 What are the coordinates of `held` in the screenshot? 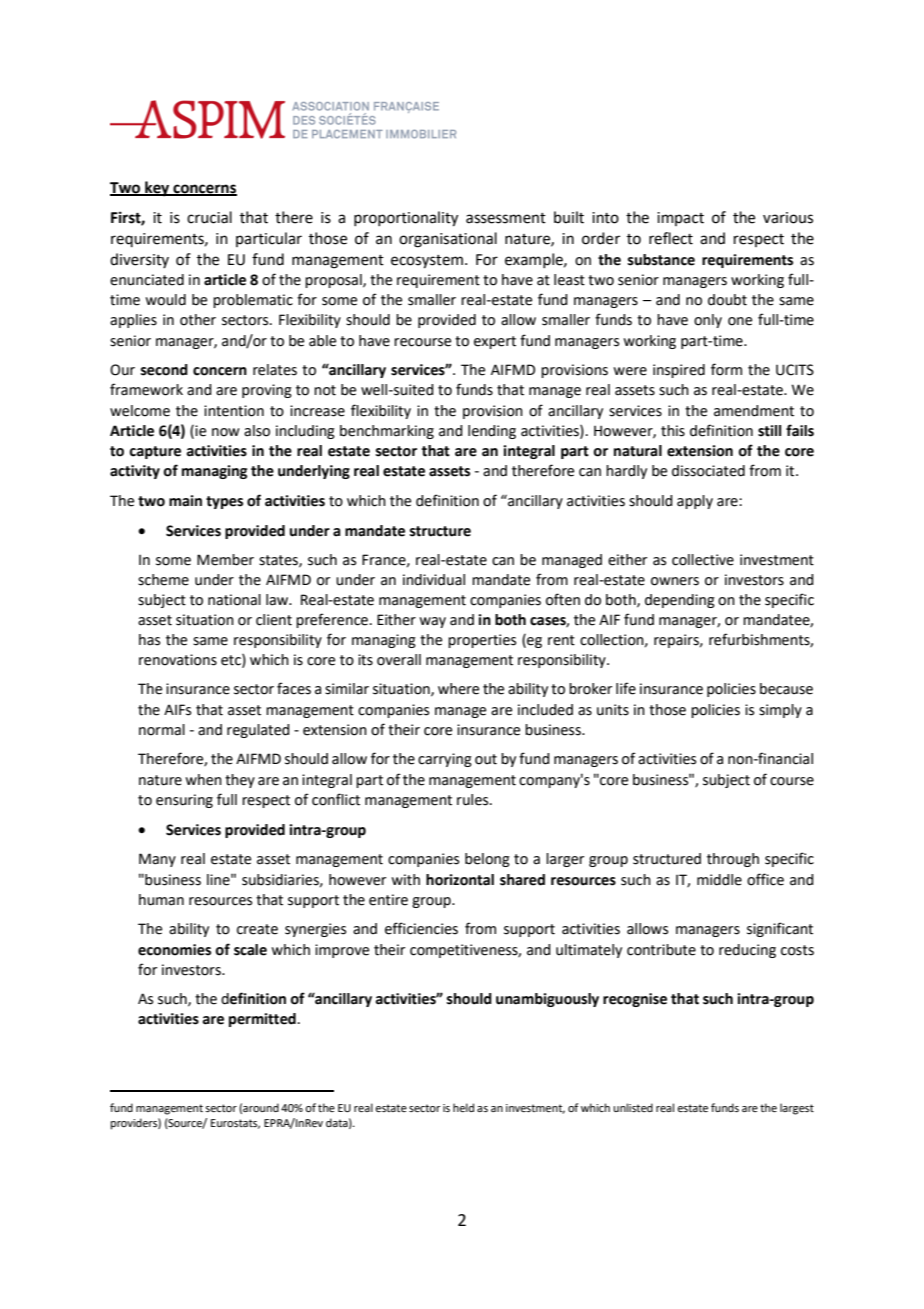 It's located at (463, 1107).
